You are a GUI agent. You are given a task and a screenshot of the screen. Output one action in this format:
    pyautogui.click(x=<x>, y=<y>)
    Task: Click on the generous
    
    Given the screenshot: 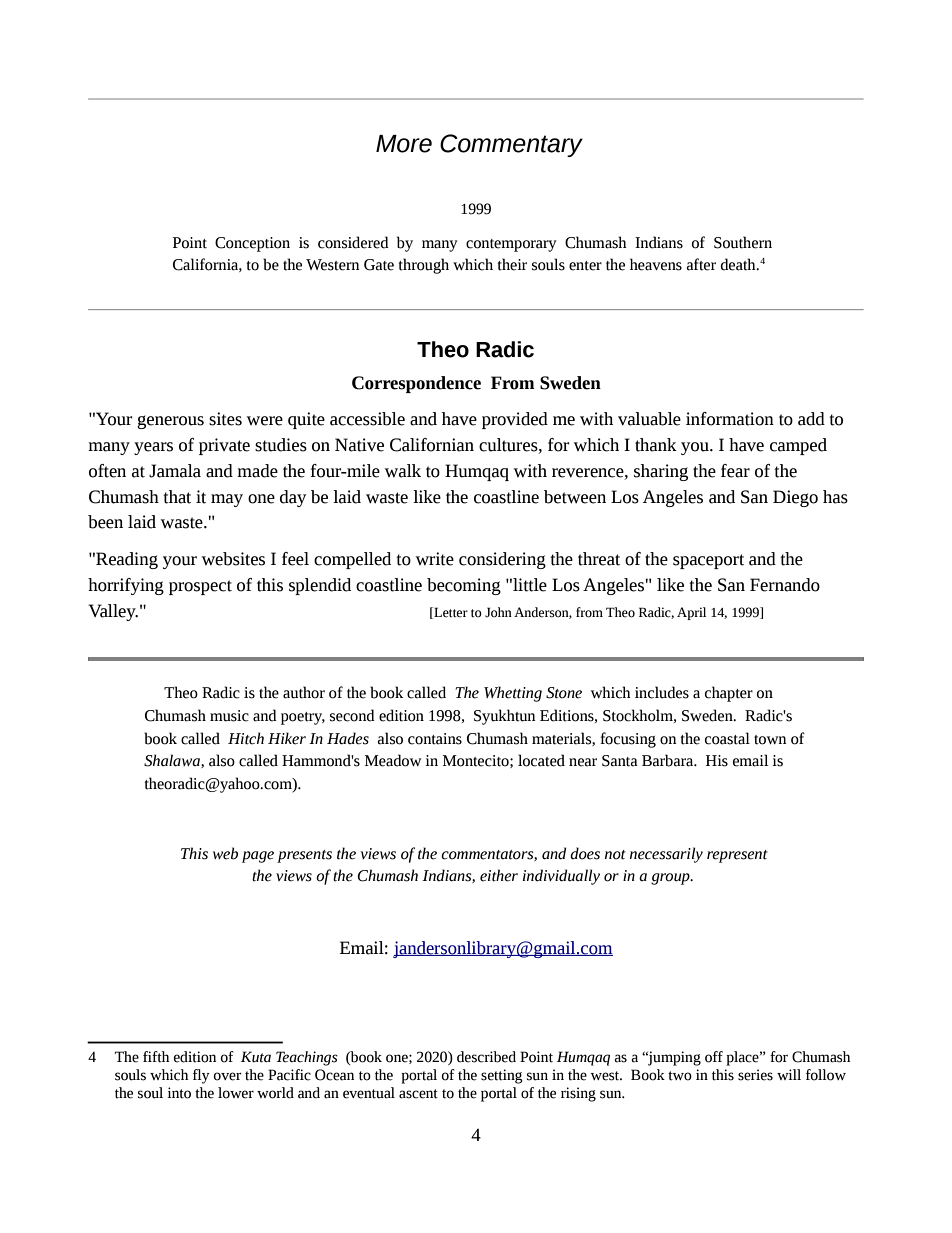 What is the action you would take?
    pyautogui.click(x=170, y=422)
